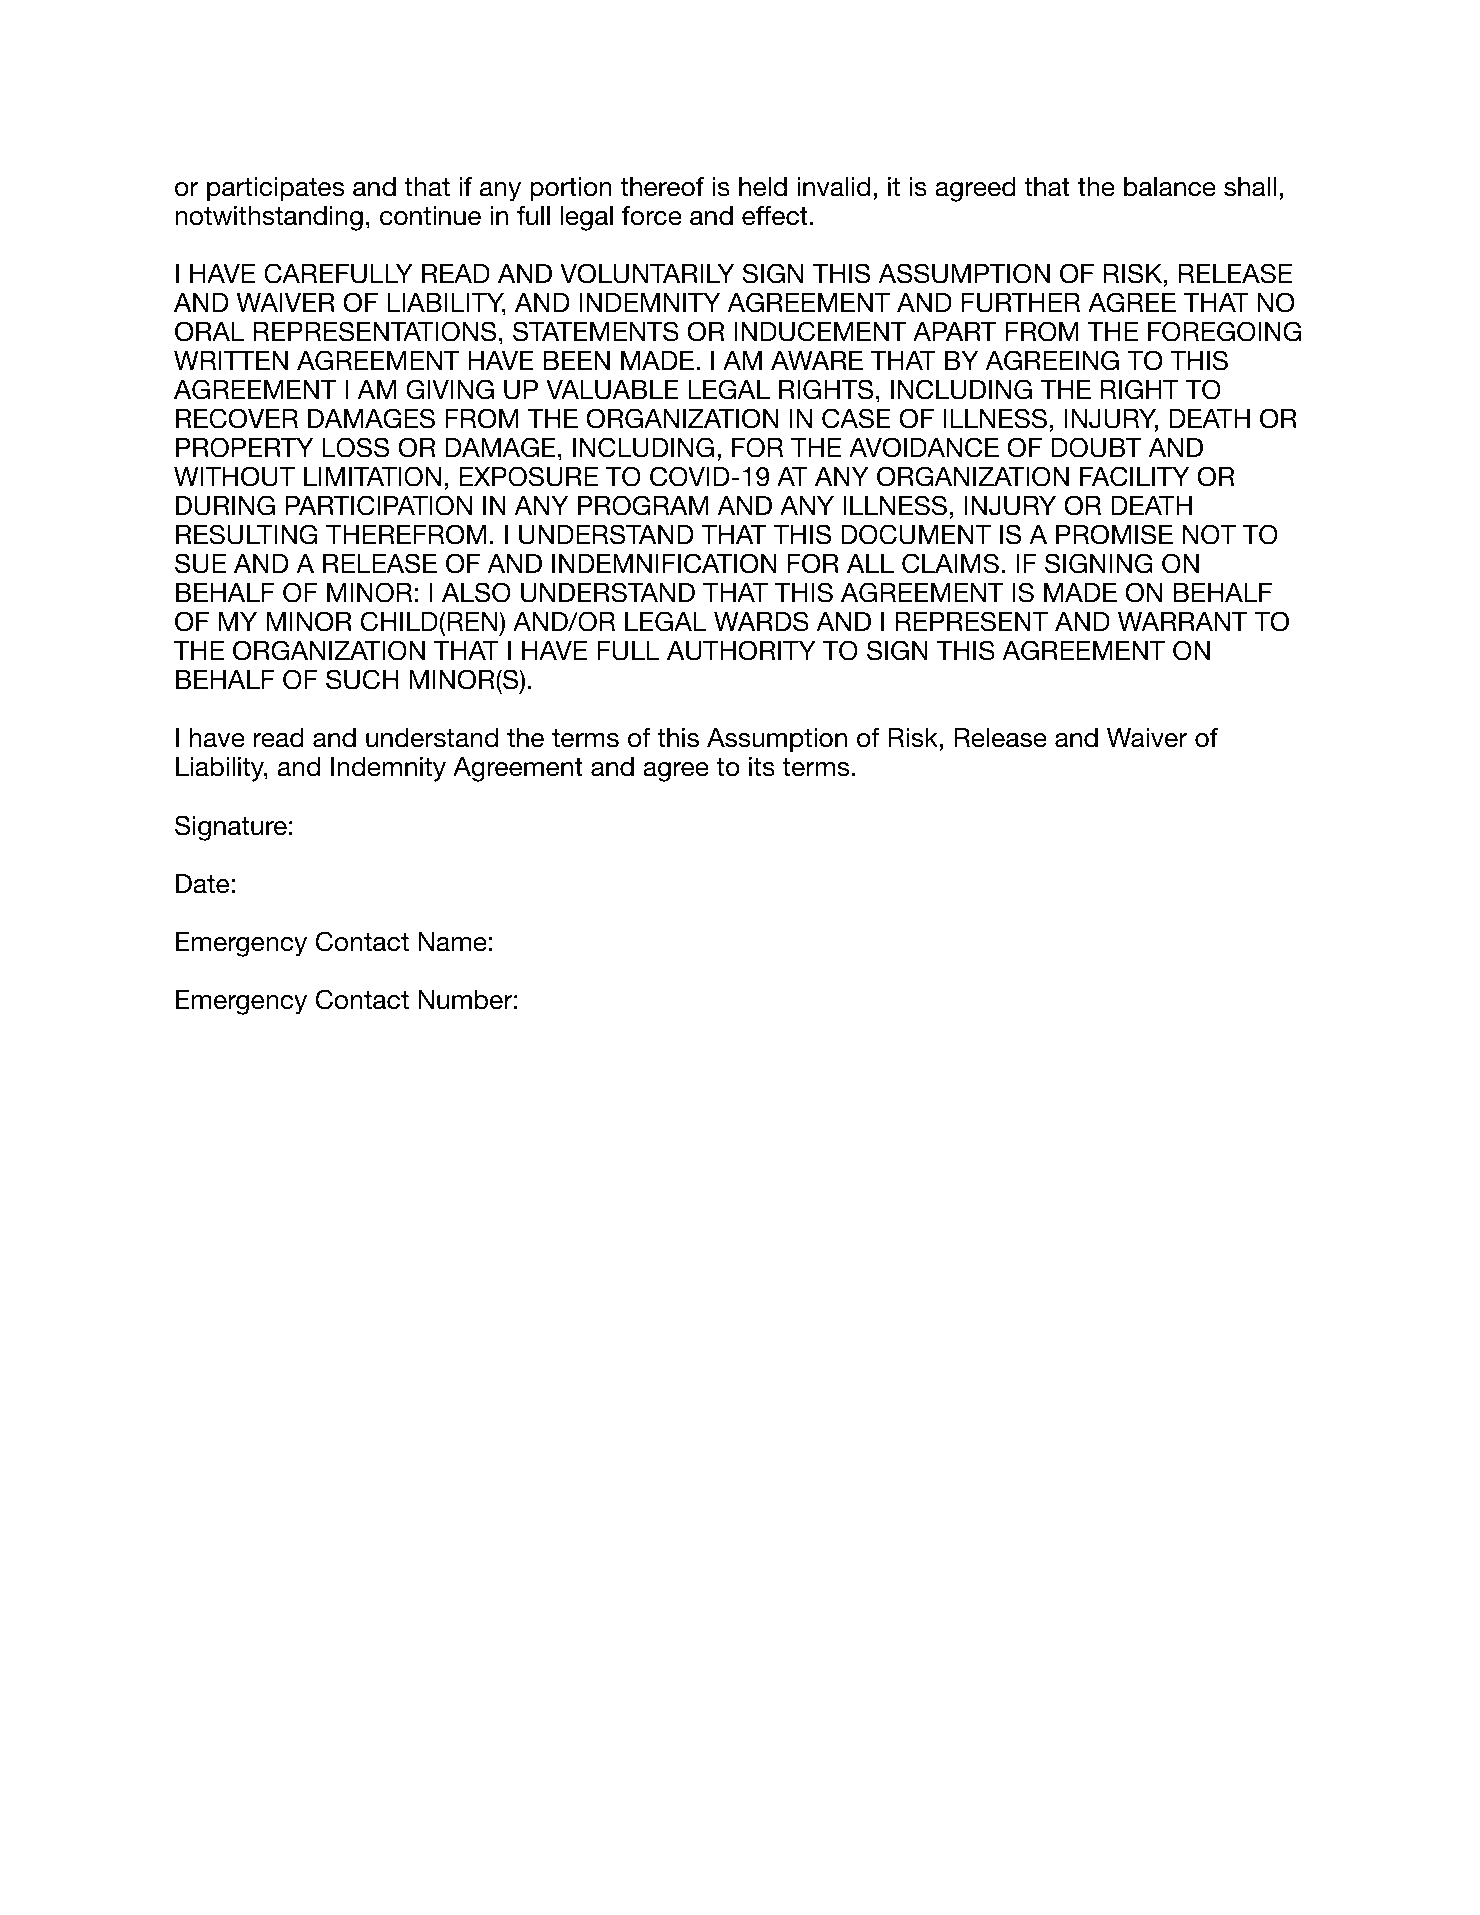  What do you see at coordinates (356, 447) in the page?
I see `LOSS` at bounding box center [356, 447].
